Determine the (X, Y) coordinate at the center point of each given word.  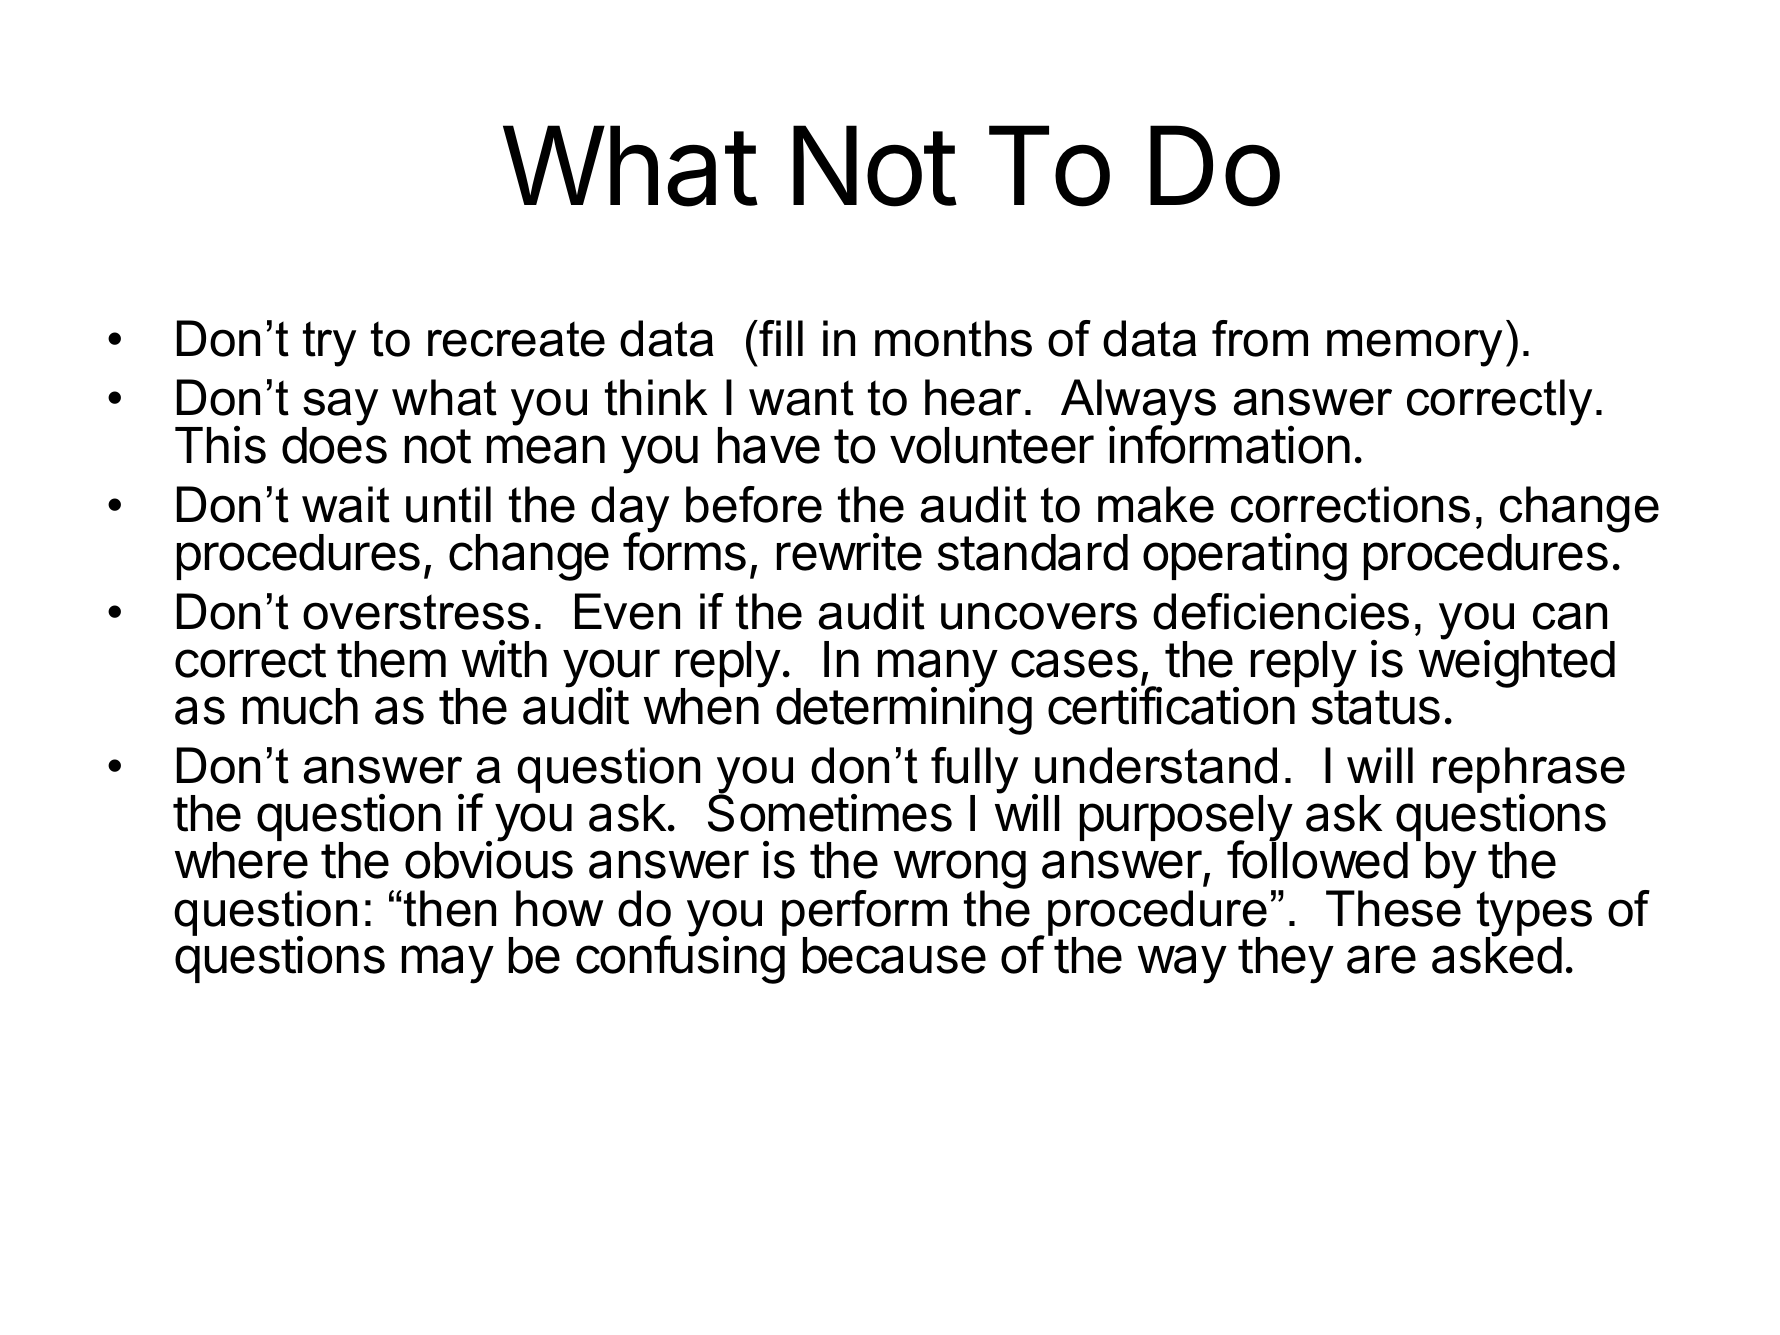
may (448, 964)
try (329, 344)
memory (1414, 348)
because (894, 955)
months (953, 338)
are (1381, 959)
